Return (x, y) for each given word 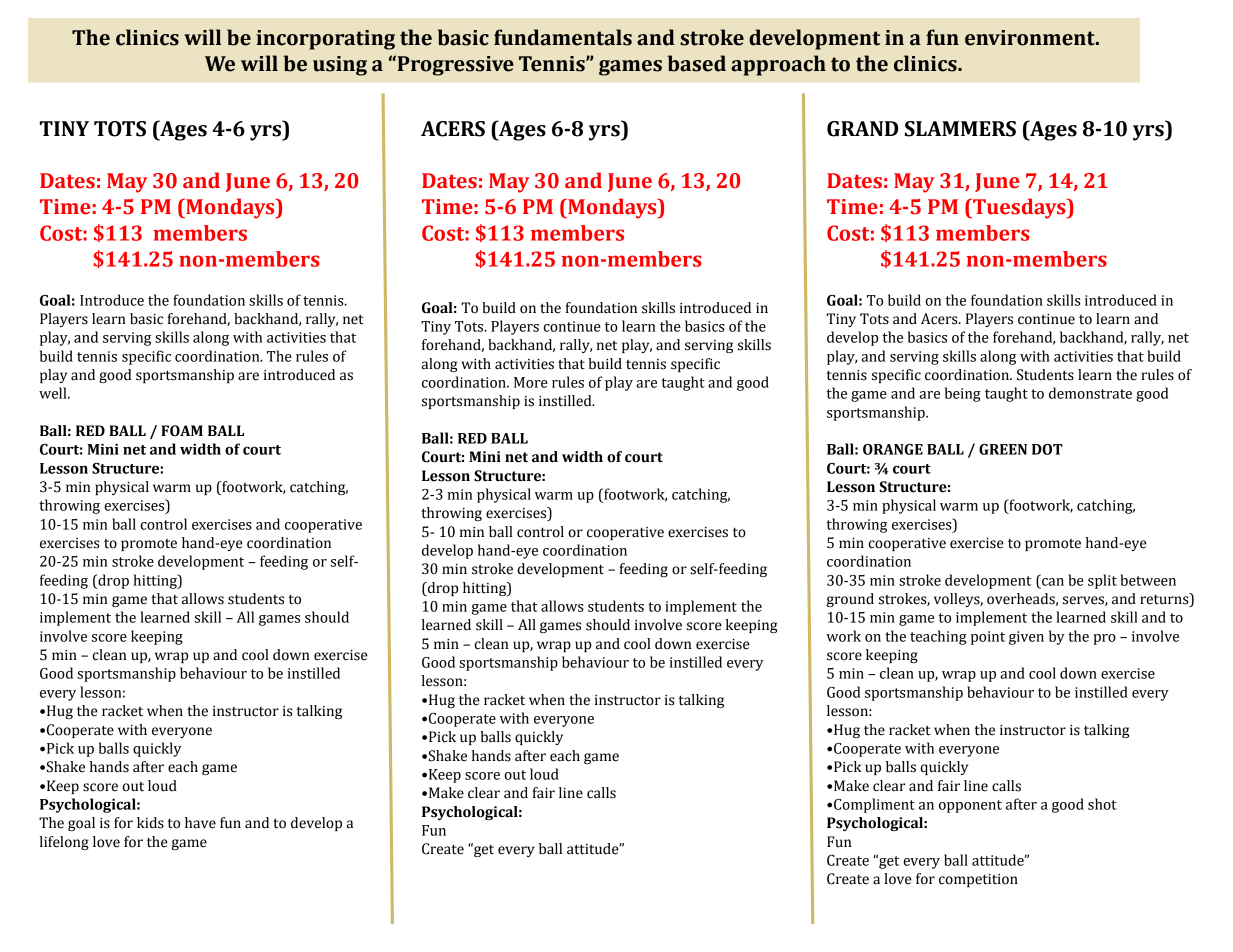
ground (850, 600)
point (988, 638)
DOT (1047, 449)
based (697, 63)
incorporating (325, 40)
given (1026, 638)
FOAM (182, 431)
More (531, 382)
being (962, 394)
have (200, 823)
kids (150, 823)
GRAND (862, 129)
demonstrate (1090, 393)
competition (978, 880)
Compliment (874, 805)
